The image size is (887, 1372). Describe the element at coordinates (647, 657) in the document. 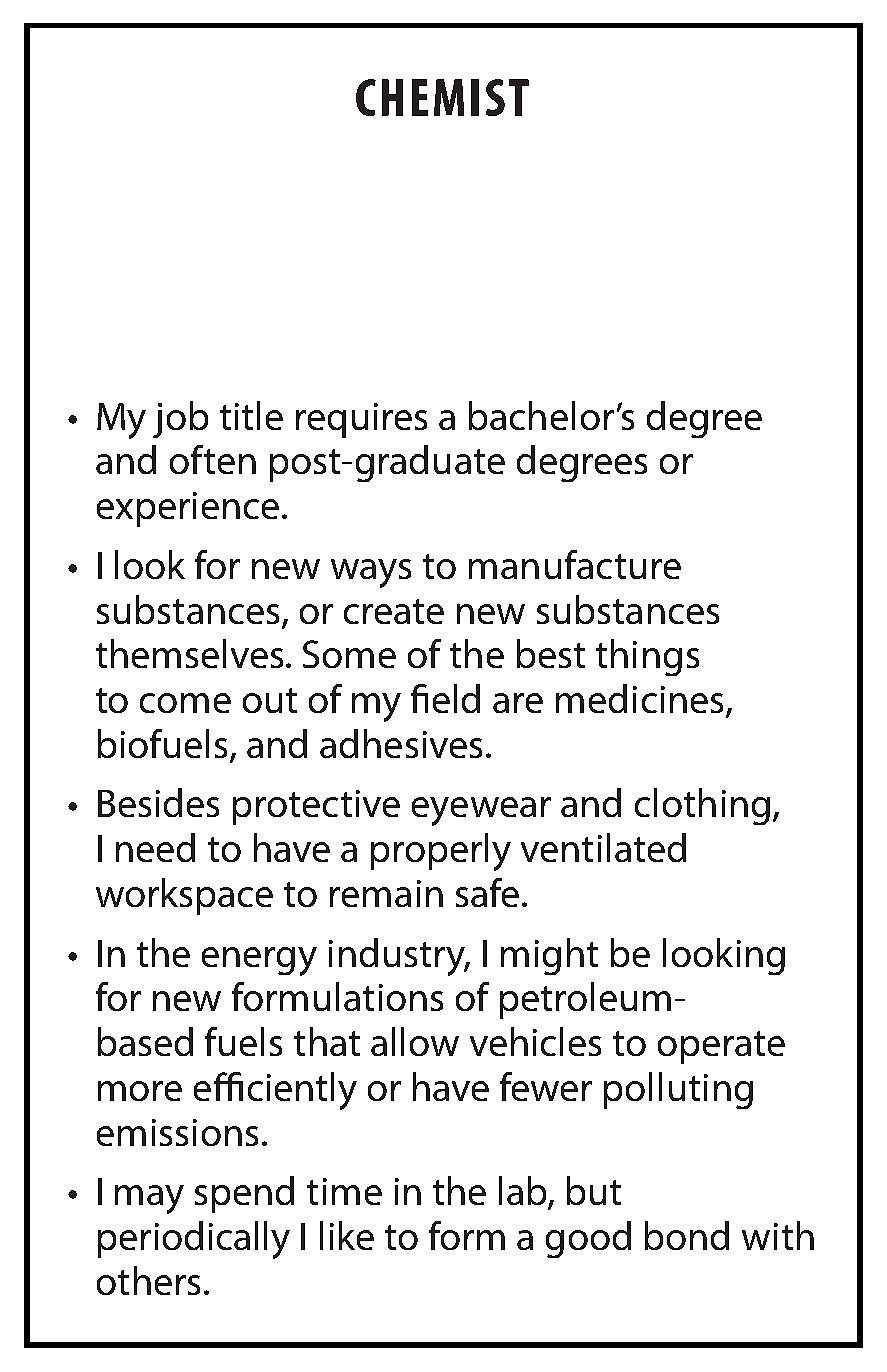

I see `things` at that location.
